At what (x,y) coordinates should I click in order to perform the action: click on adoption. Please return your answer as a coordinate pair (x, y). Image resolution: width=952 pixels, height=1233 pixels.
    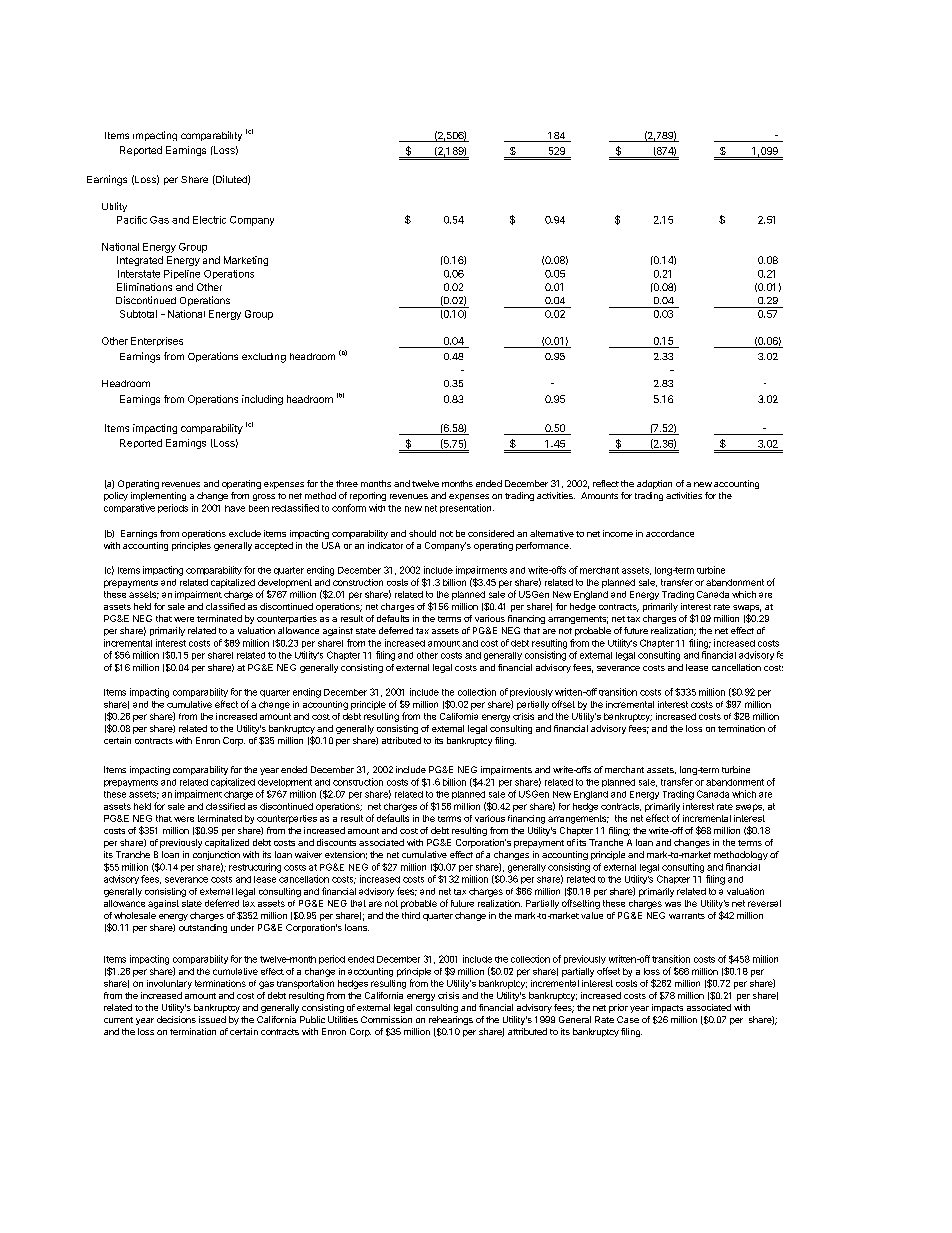
    Looking at the image, I should click on (654, 484).
